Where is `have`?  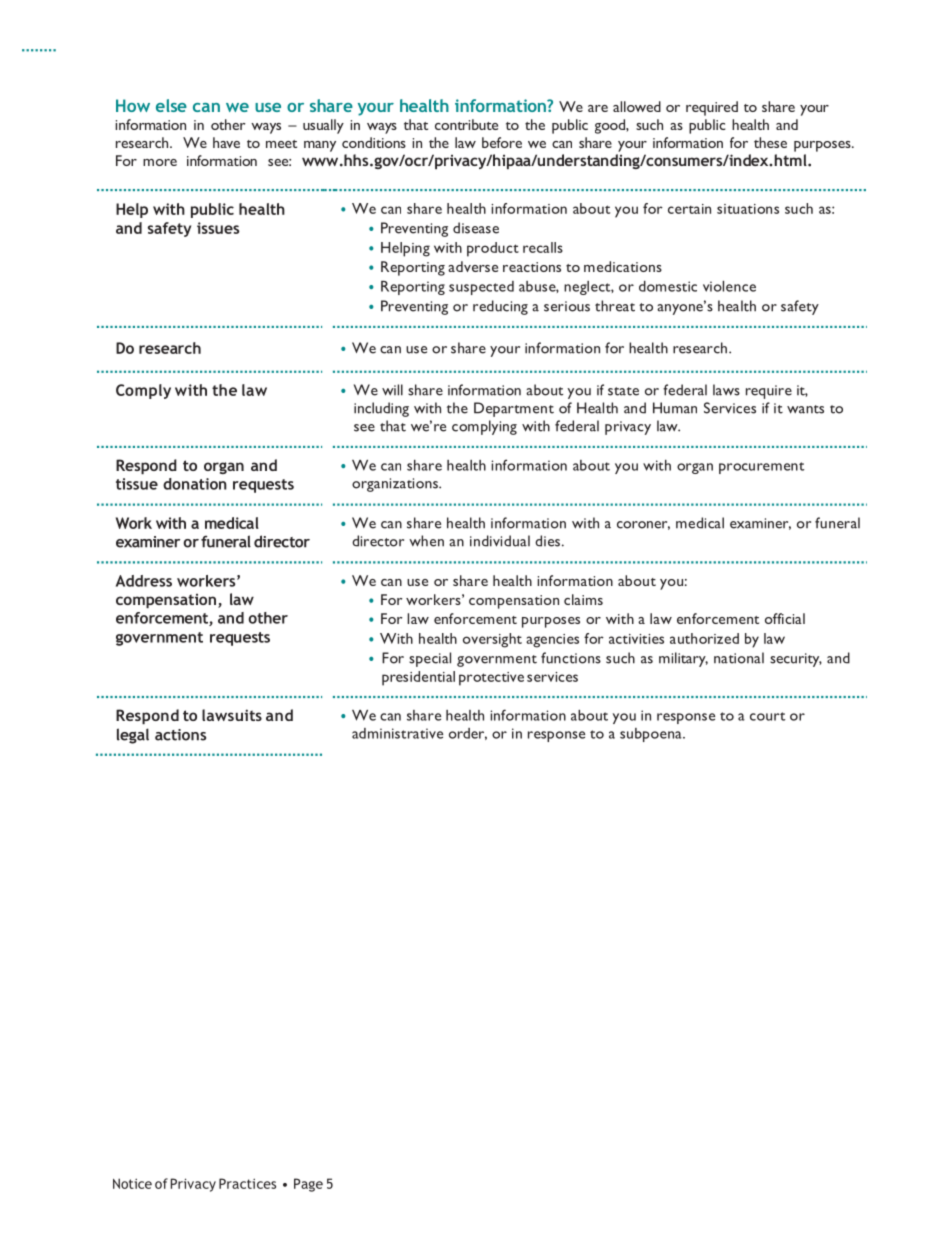
have is located at coordinates (226, 142).
